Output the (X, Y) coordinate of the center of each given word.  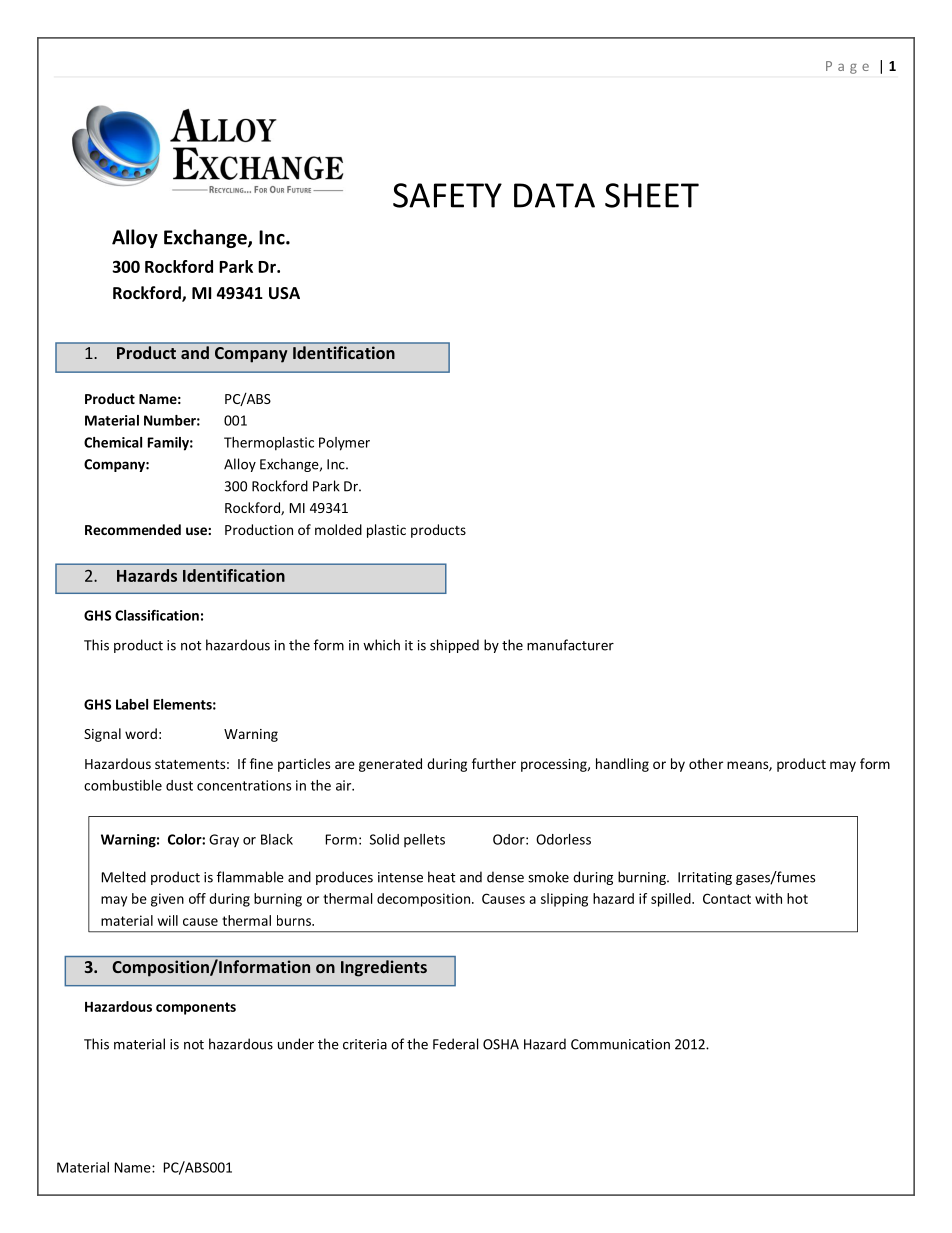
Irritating (705, 878)
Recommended (133, 529)
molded (338, 529)
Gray (224, 840)
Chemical (113, 442)
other (706, 763)
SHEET (652, 195)
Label (132, 704)
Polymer (344, 444)
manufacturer (570, 645)
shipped (454, 646)
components (196, 1008)
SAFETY (447, 195)
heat (442, 877)
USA (284, 293)
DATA (554, 195)
